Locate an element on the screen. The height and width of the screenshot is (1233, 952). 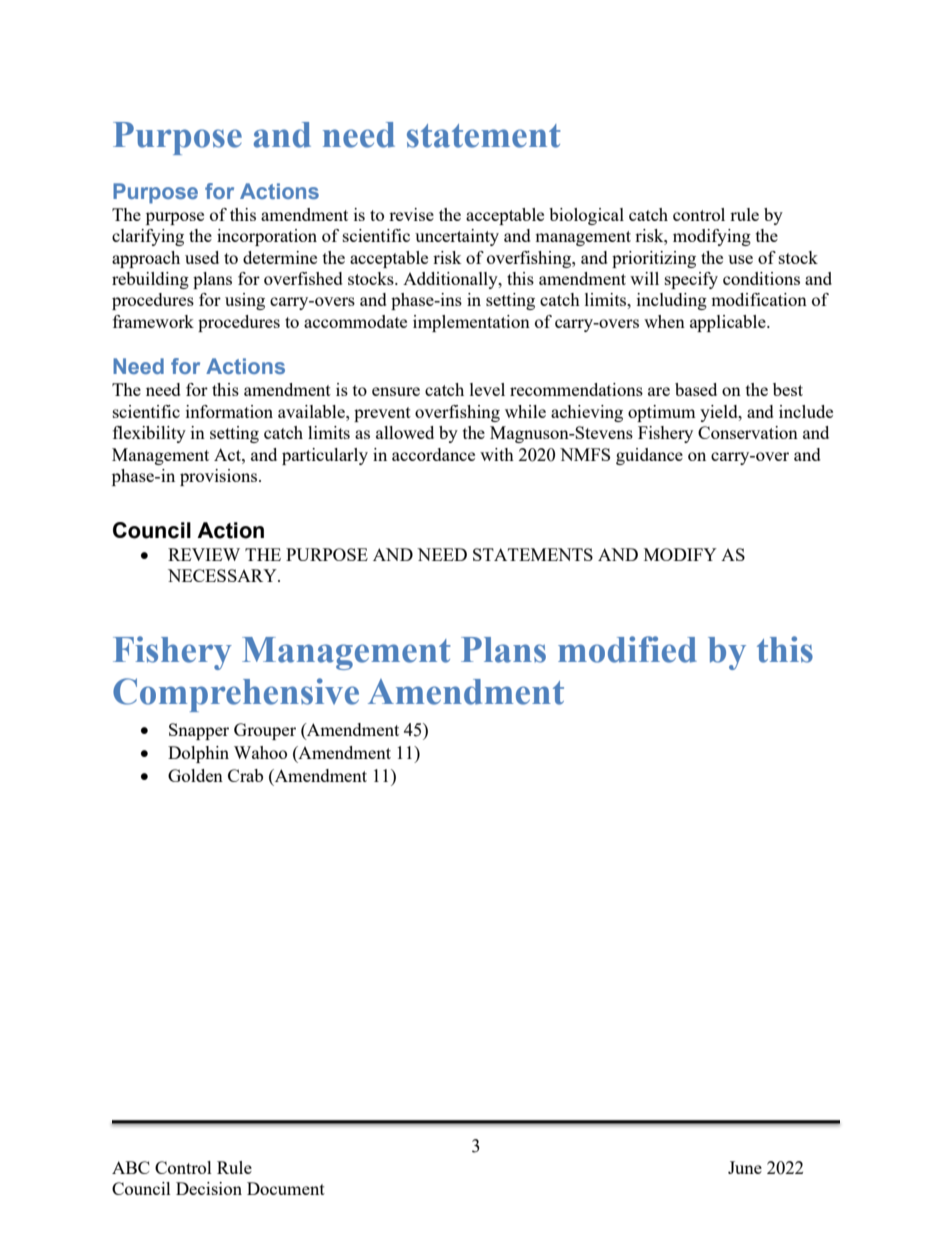
NECESSARY is located at coordinates (223, 575).
